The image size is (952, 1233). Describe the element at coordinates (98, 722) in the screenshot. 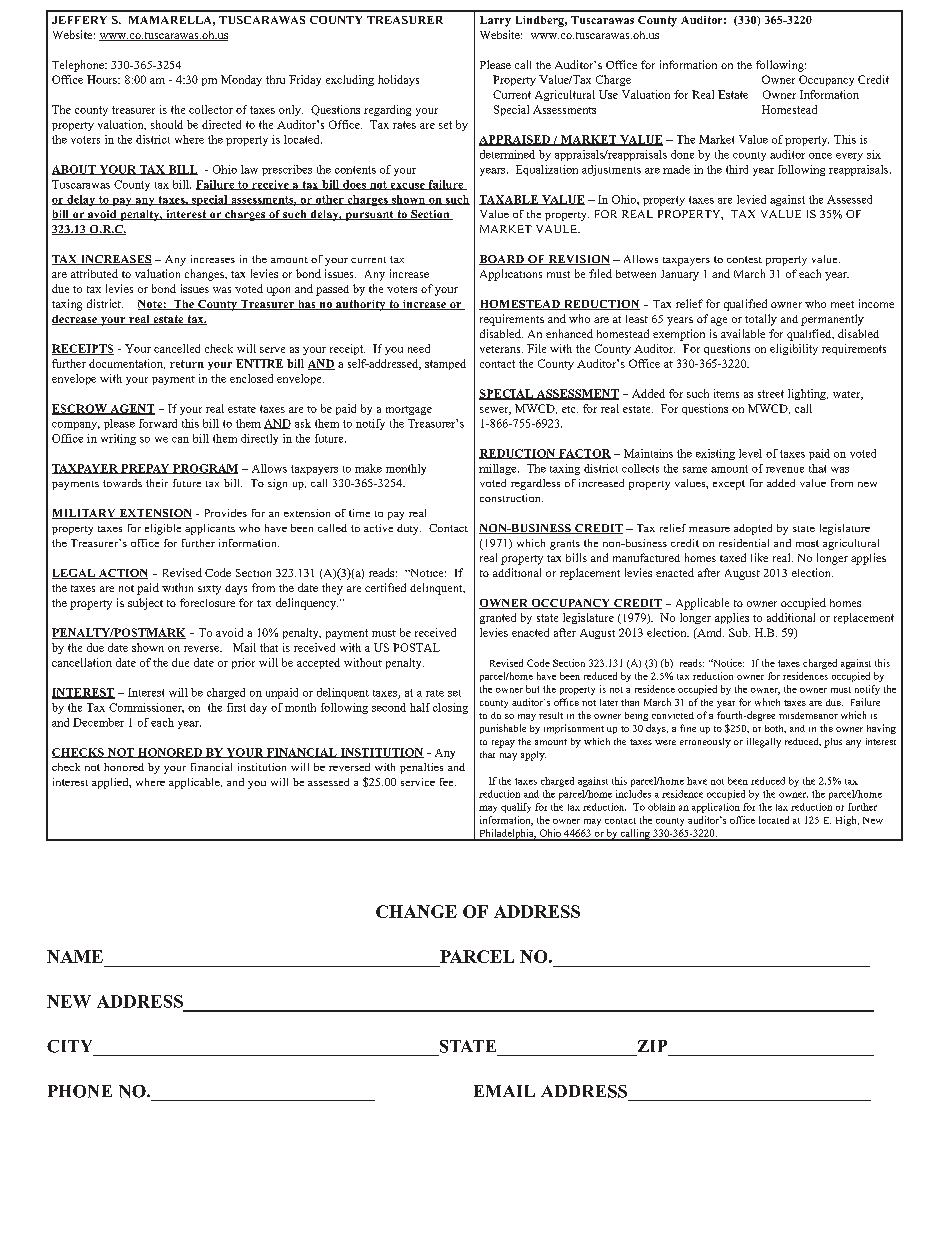

I see `December` at that location.
